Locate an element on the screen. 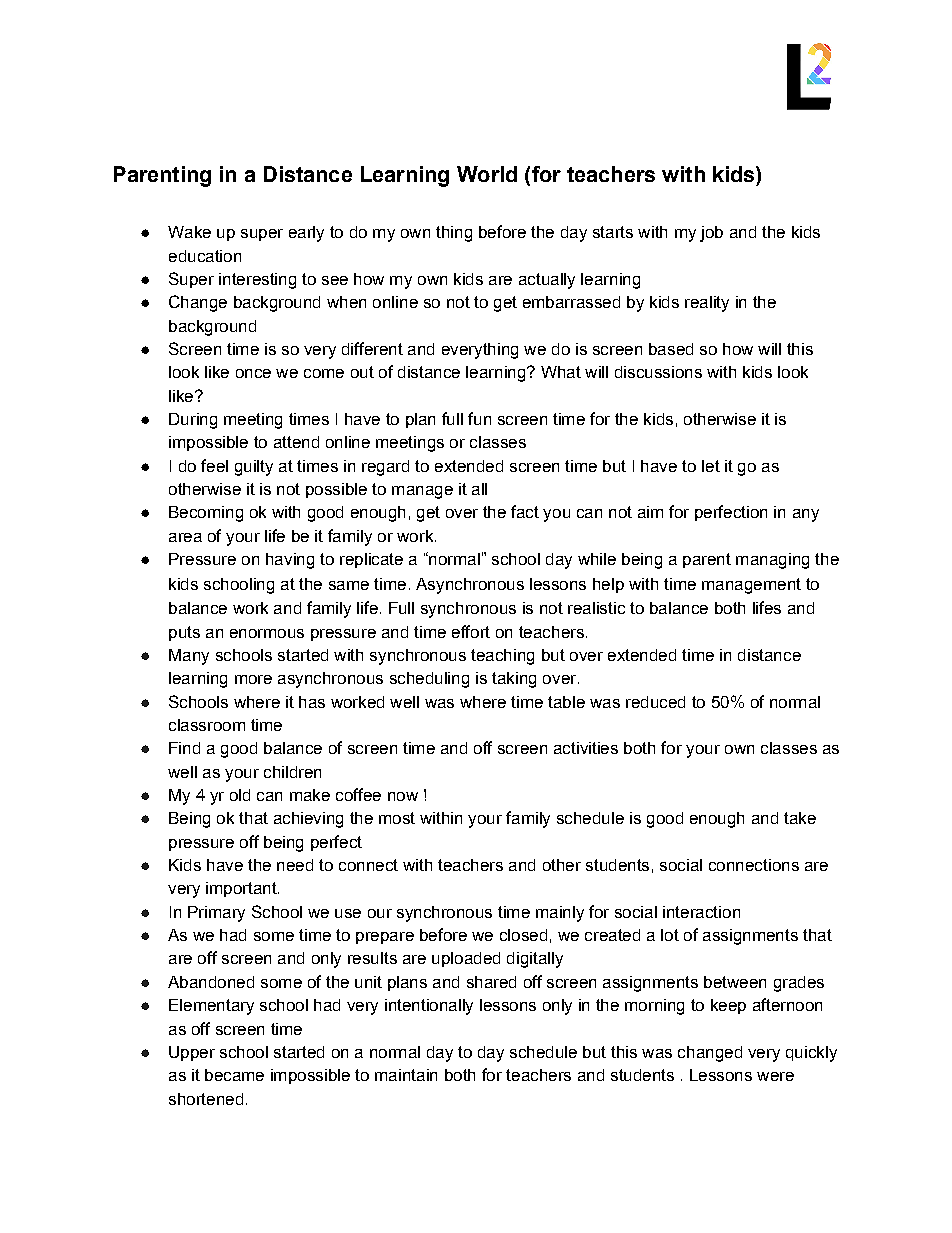 The image size is (952, 1233). maintain is located at coordinates (406, 1075).
